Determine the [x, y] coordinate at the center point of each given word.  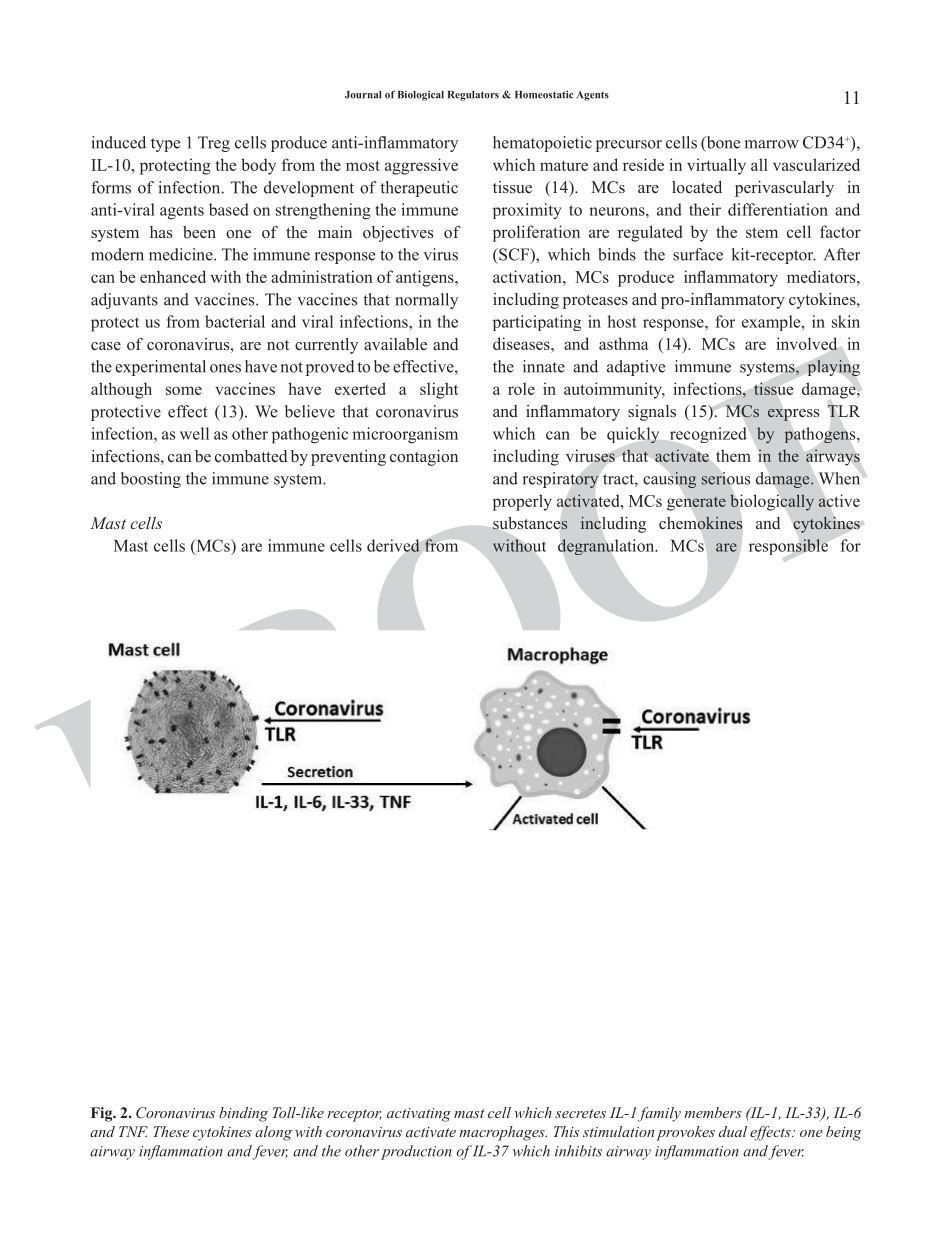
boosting [151, 480]
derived [393, 545]
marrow [772, 144]
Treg [214, 144]
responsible [788, 547]
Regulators [473, 96]
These [171, 1131]
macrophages [503, 1133]
